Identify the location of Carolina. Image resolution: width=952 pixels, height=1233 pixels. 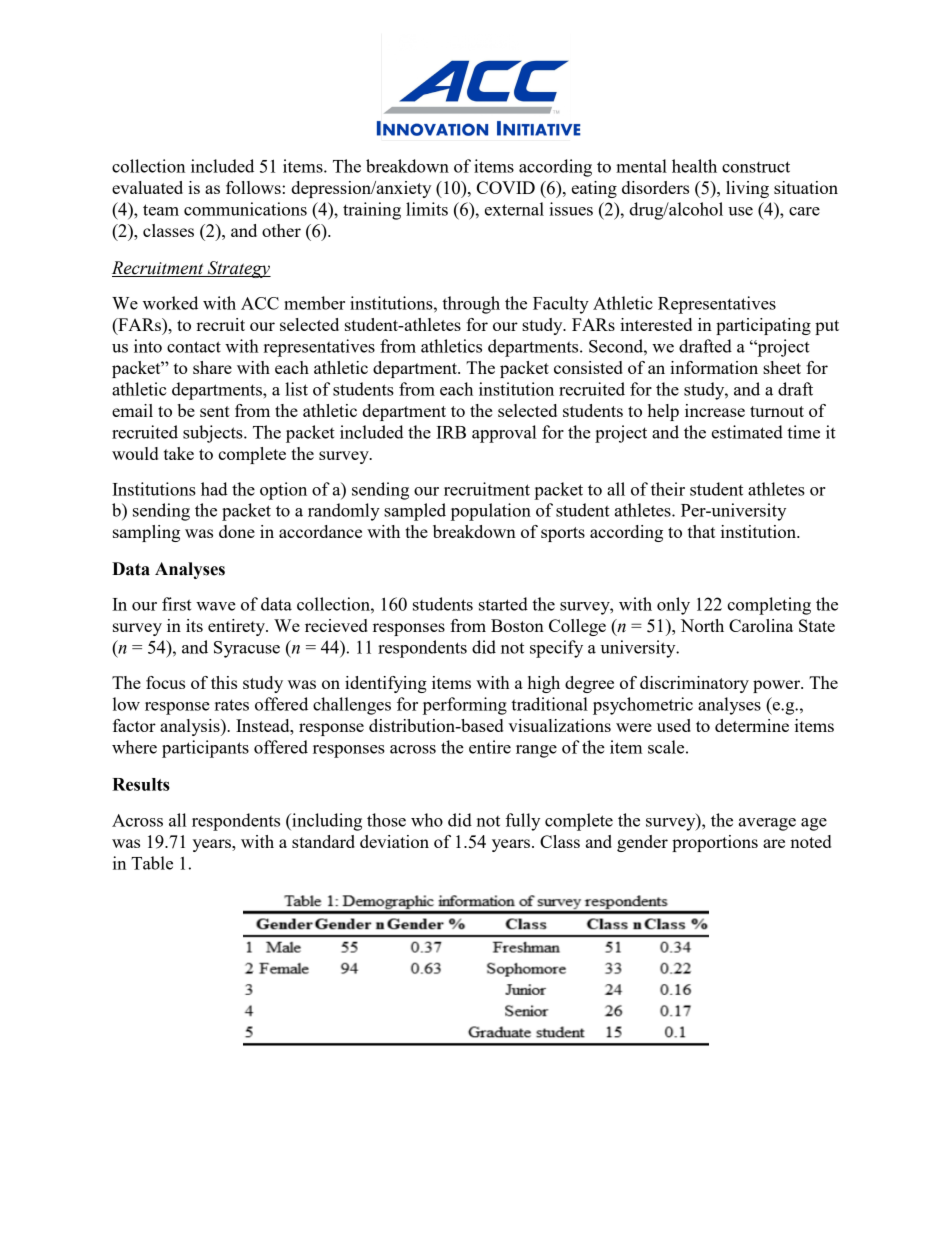
(761, 625).
